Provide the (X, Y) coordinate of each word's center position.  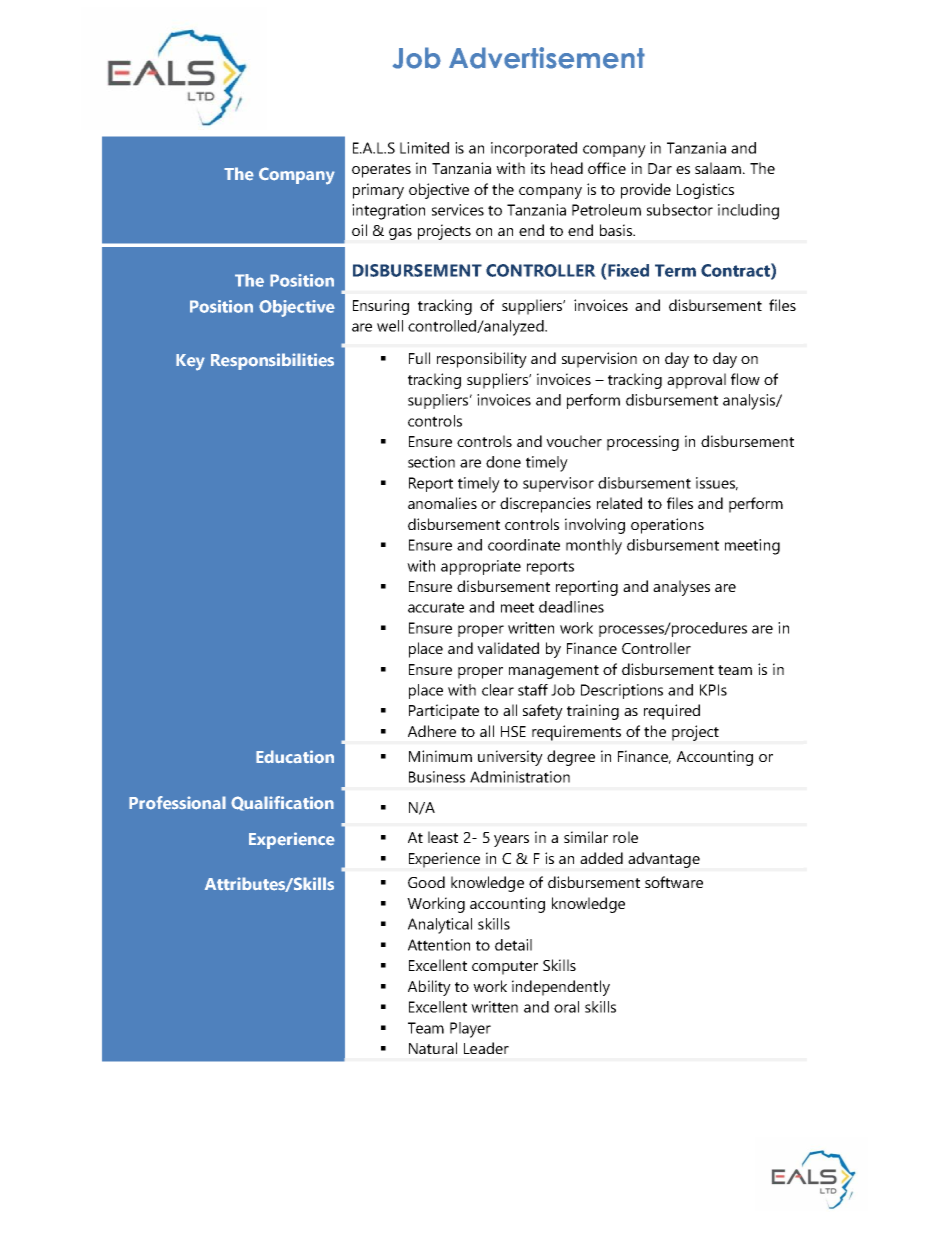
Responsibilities (272, 361)
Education (295, 757)
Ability (429, 988)
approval (696, 381)
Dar (660, 168)
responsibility (482, 360)
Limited (424, 148)
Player (470, 1030)
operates (381, 171)
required (672, 712)
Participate (444, 712)
